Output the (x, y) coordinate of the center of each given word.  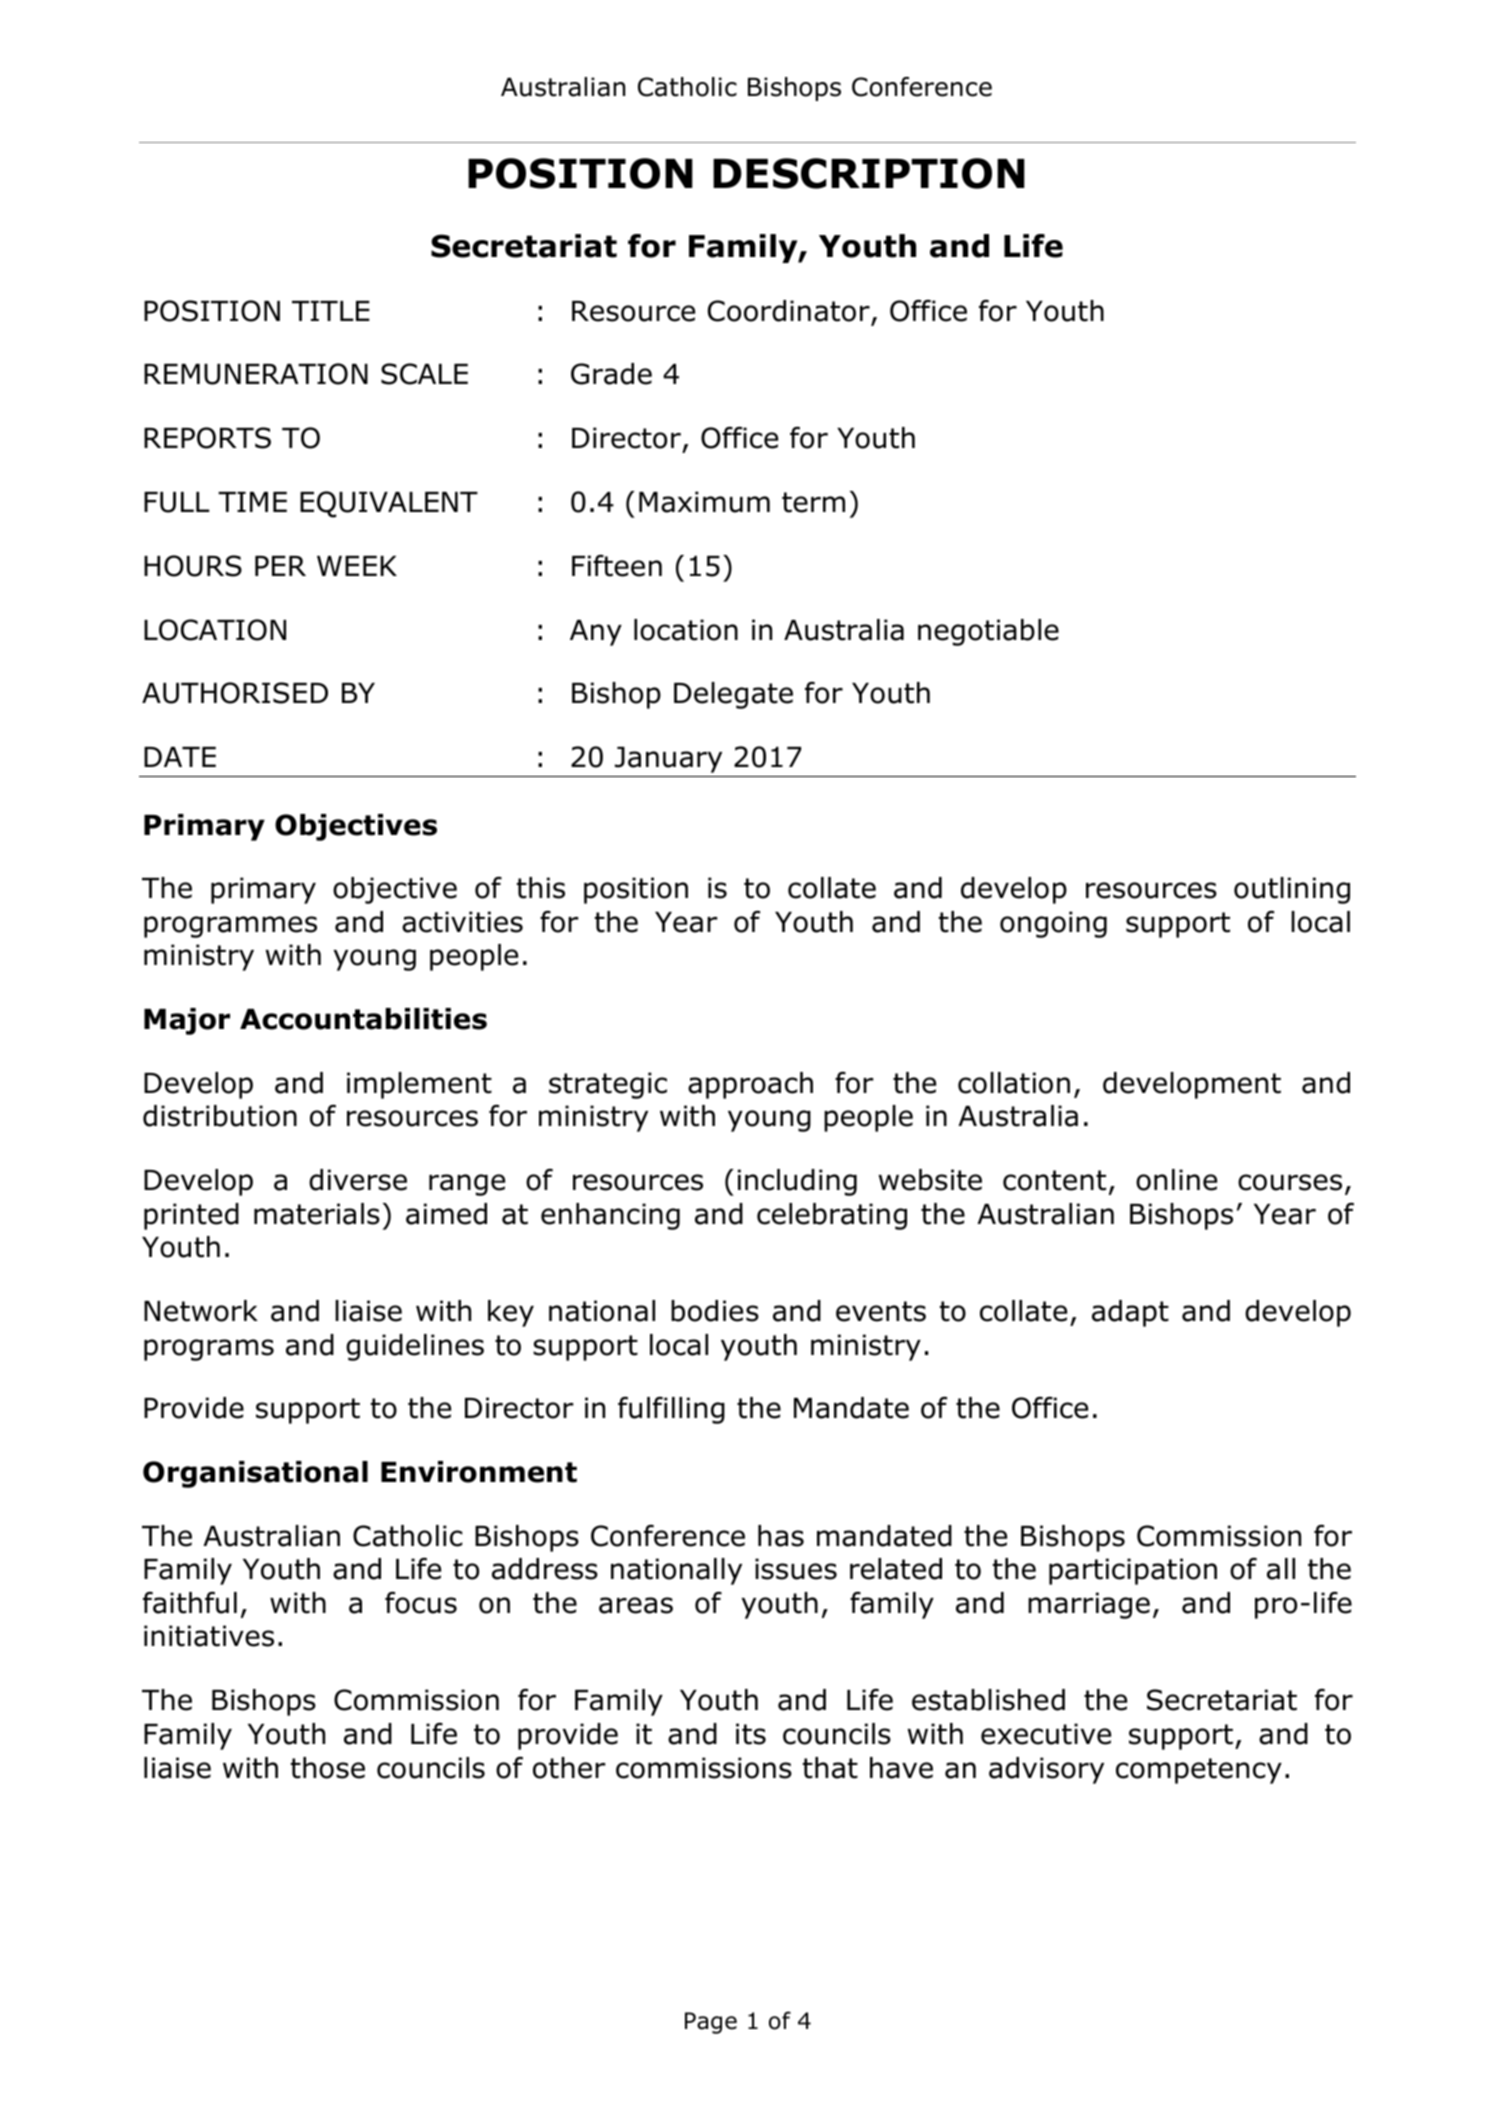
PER (280, 566)
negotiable (988, 632)
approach (750, 1085)
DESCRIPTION (869, 173)
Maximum (704, 502)
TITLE (331, 311)
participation (1133, 1571)
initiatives (209, 1636)
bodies (715, 1311)
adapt (1130, 1313)
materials (317, 1214)
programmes (230, 927)
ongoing (1053, 924)
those (328, 1768)
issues (796, 1569)
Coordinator (789, 311)
